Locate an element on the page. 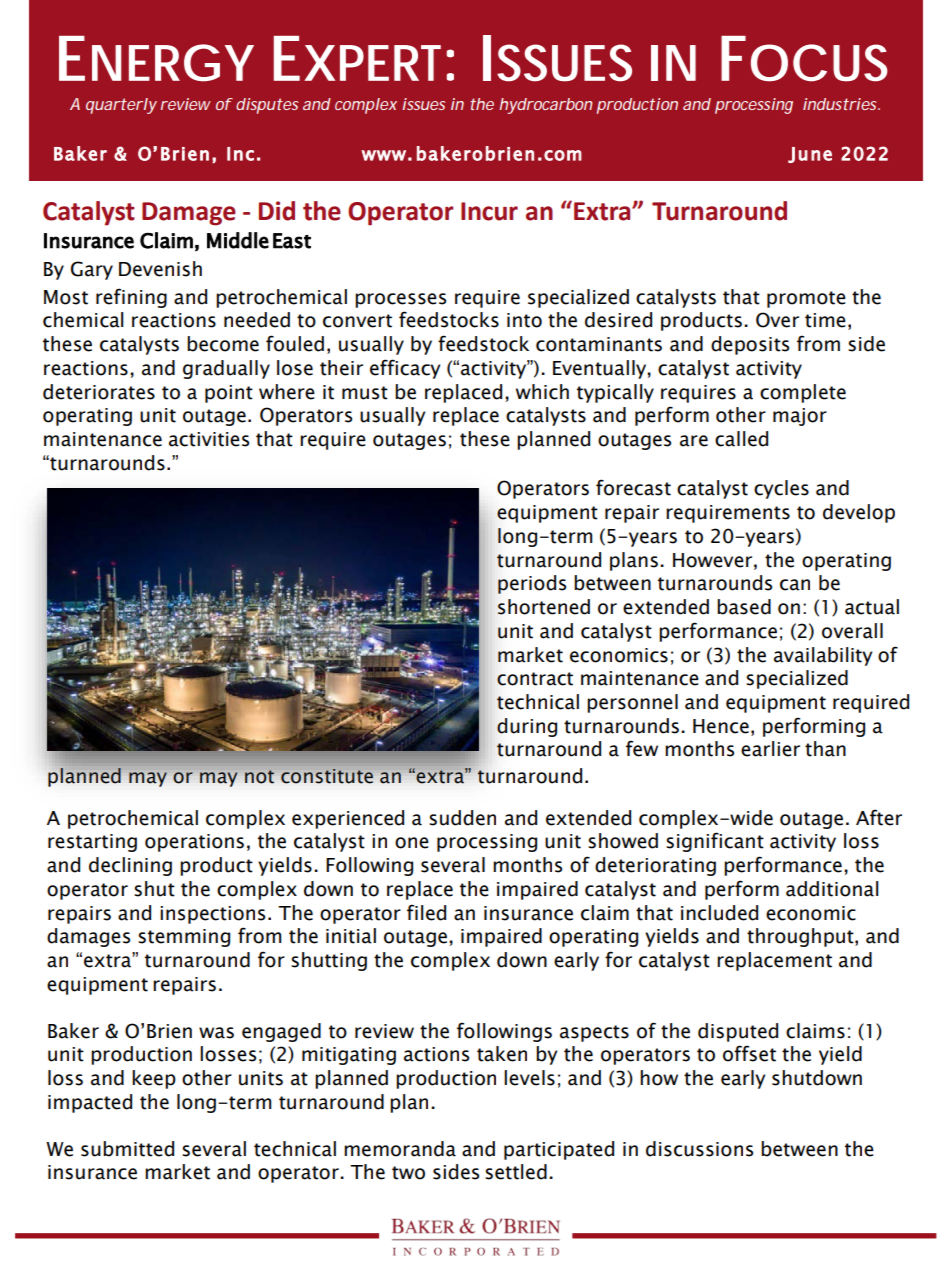 This page has width=952, height=1270. submitted is located at coordinates (127, 1149).
